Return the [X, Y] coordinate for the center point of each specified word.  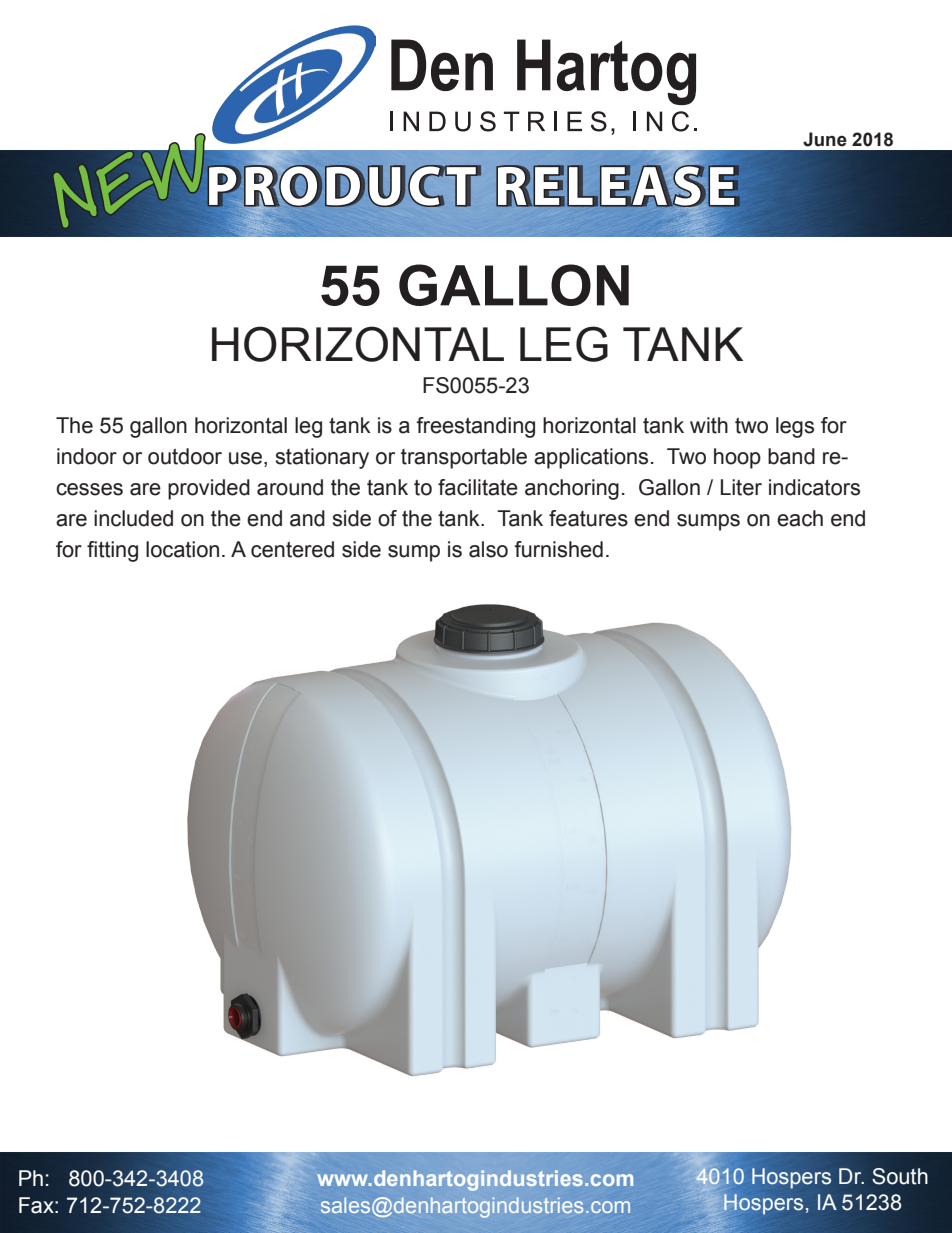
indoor [87, 456]
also [488, 549]
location [182, 549]
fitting [112, 551]
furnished [558, 549]
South [900, 1176]
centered [292, 549]
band [791, 456]
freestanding [475, 427]
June [825, 139]
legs [795, 427]
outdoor [185, 456]
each [800, 518]
